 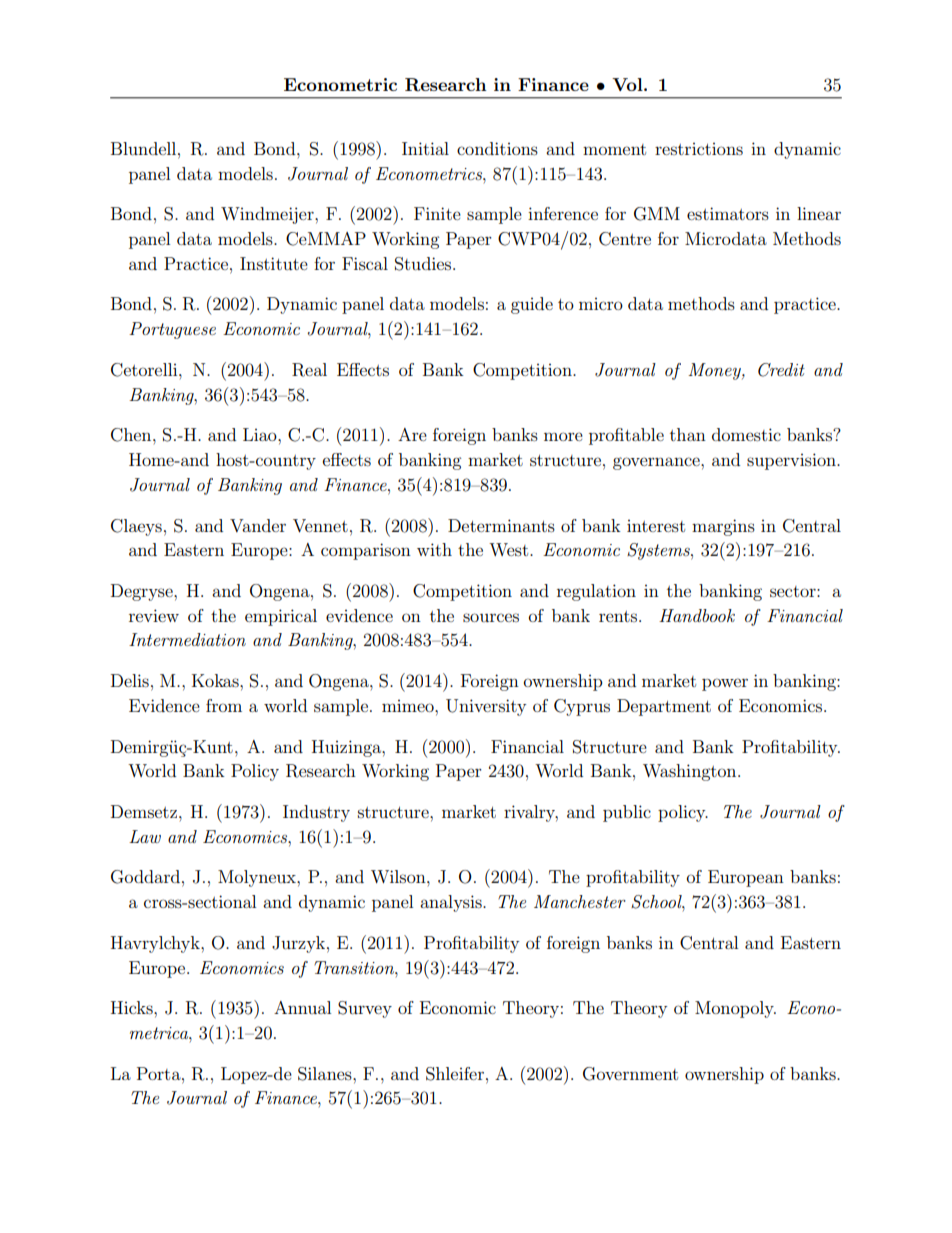 What do you see at coordinates (699, 149) in the image?
I see `restrictions` at bounding box center [699, 149].
